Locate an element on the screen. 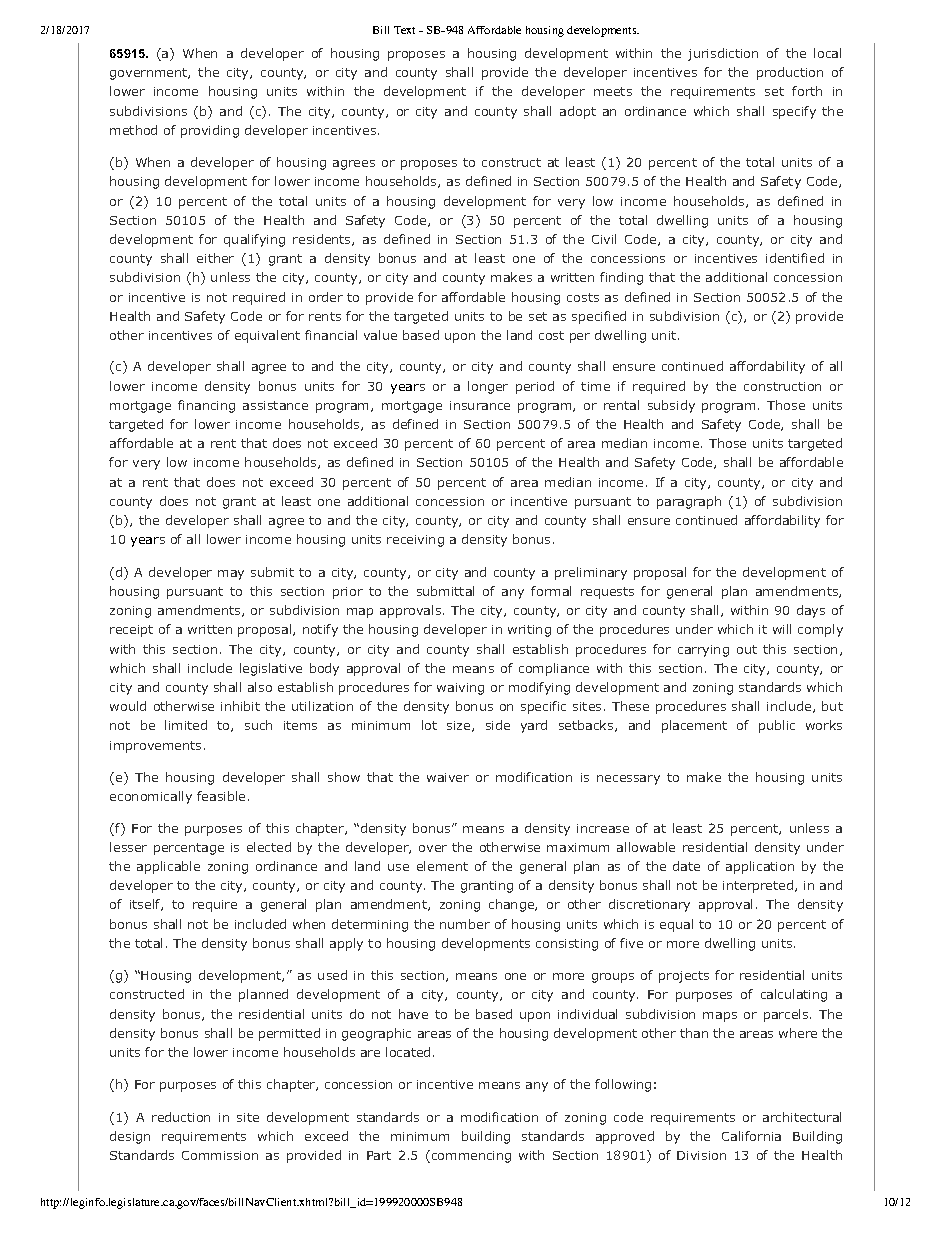 This screenshot has width=952, height=1233. jurisdiction is located at coordinates (723, 54).
